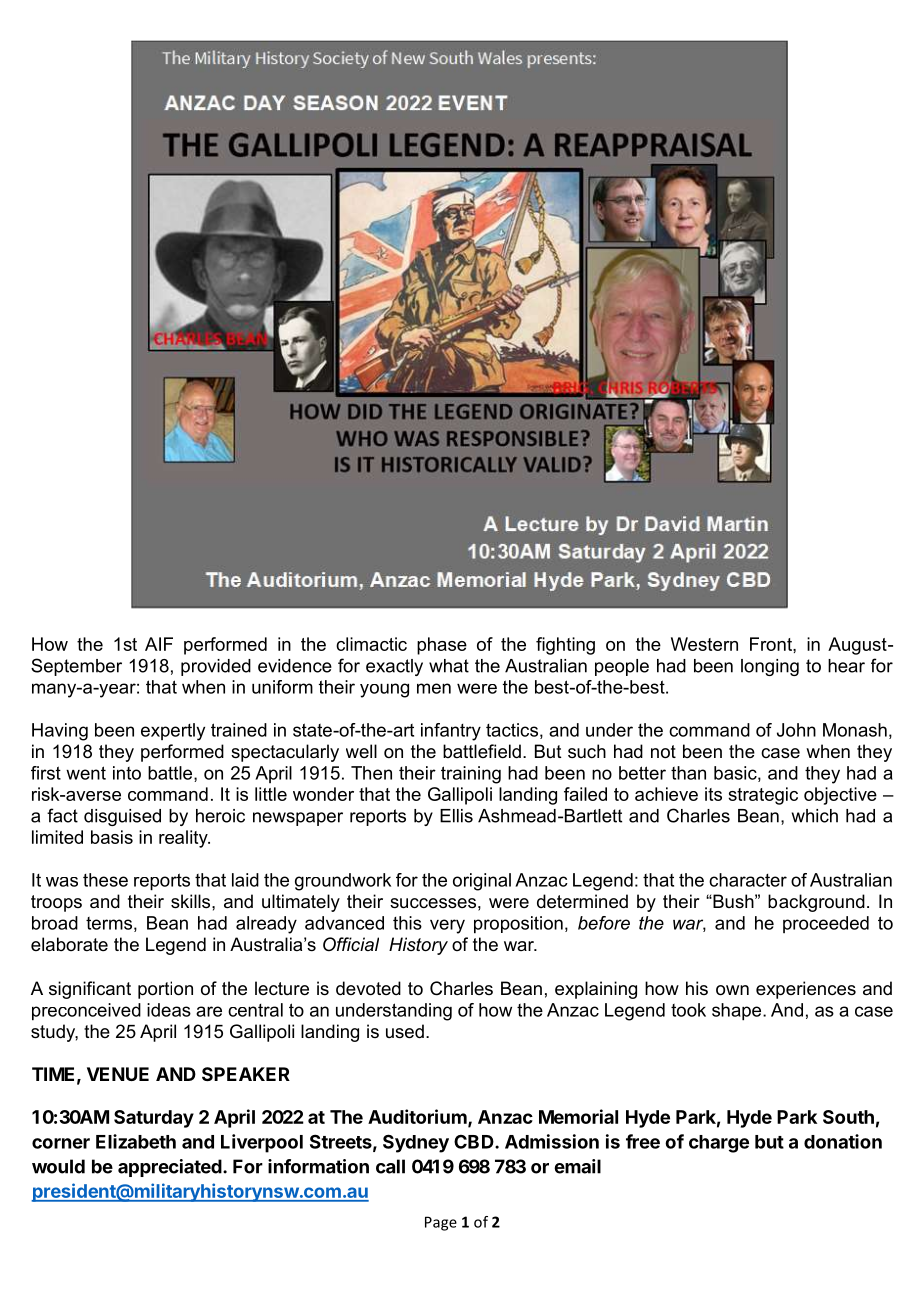 The height and width of the document is (1308, 924). I want to click on Page, so click(441, 1223).
